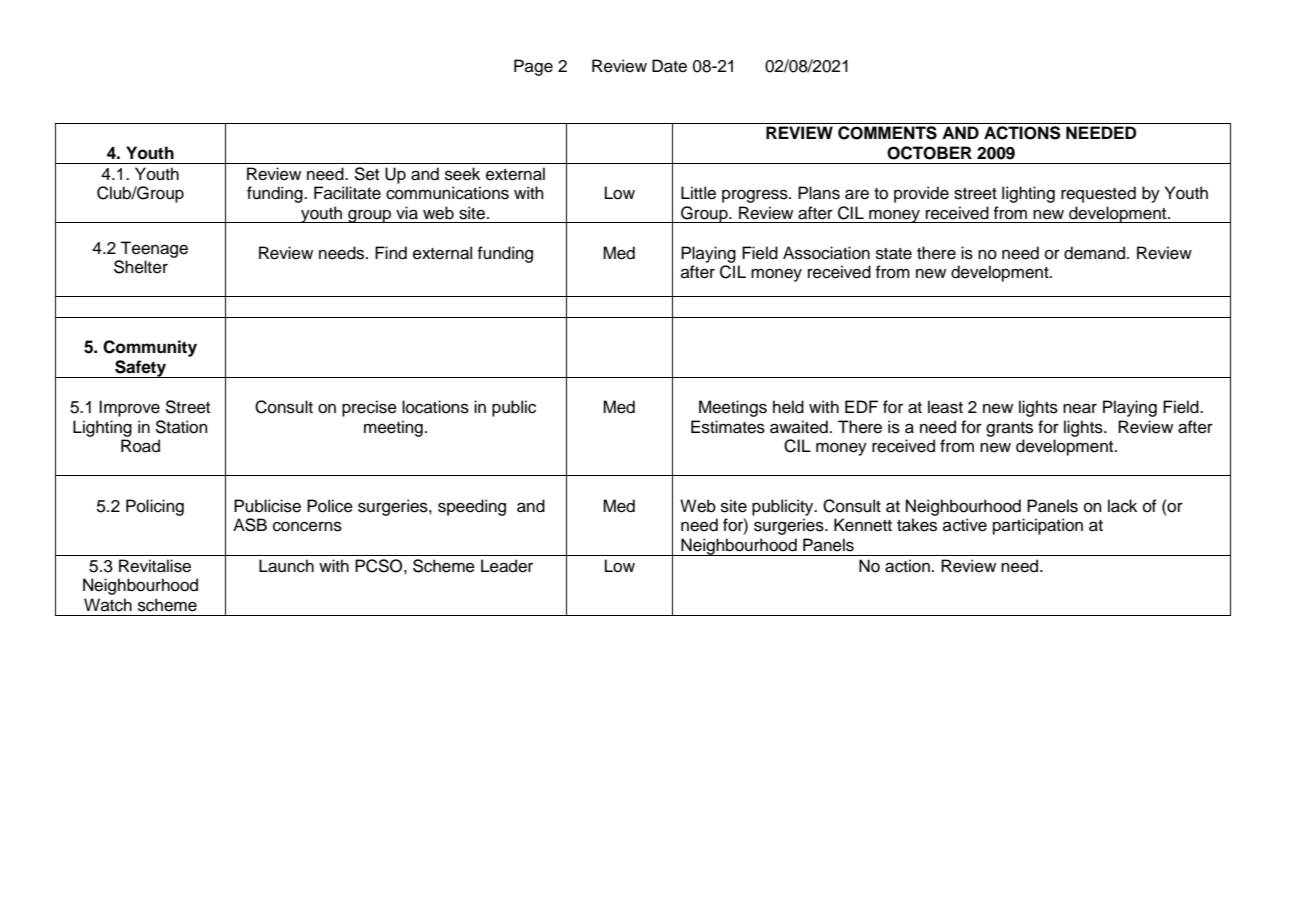  I want to click on Date, so click(669, 66).
